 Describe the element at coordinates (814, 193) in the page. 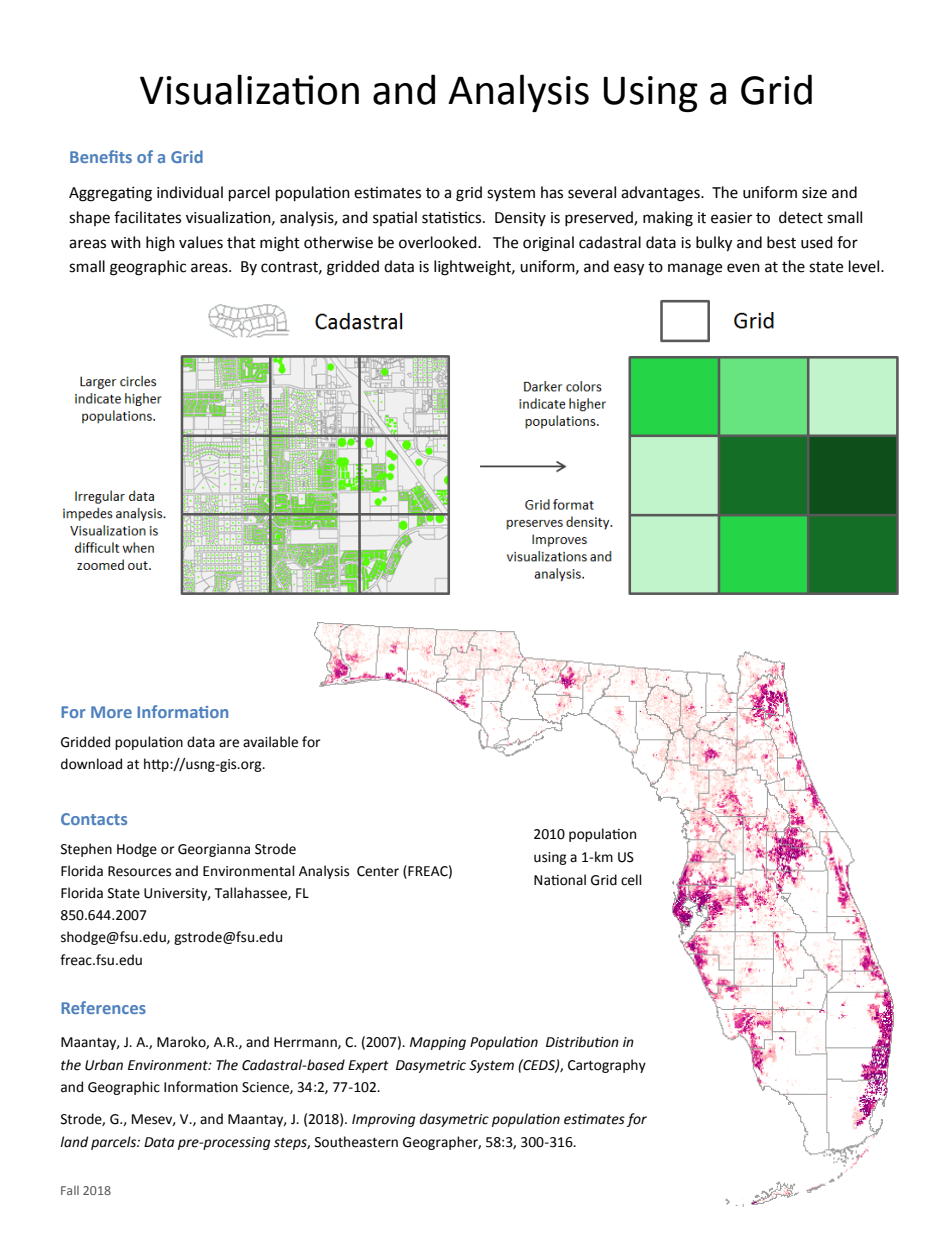

I see `size` at that location.
